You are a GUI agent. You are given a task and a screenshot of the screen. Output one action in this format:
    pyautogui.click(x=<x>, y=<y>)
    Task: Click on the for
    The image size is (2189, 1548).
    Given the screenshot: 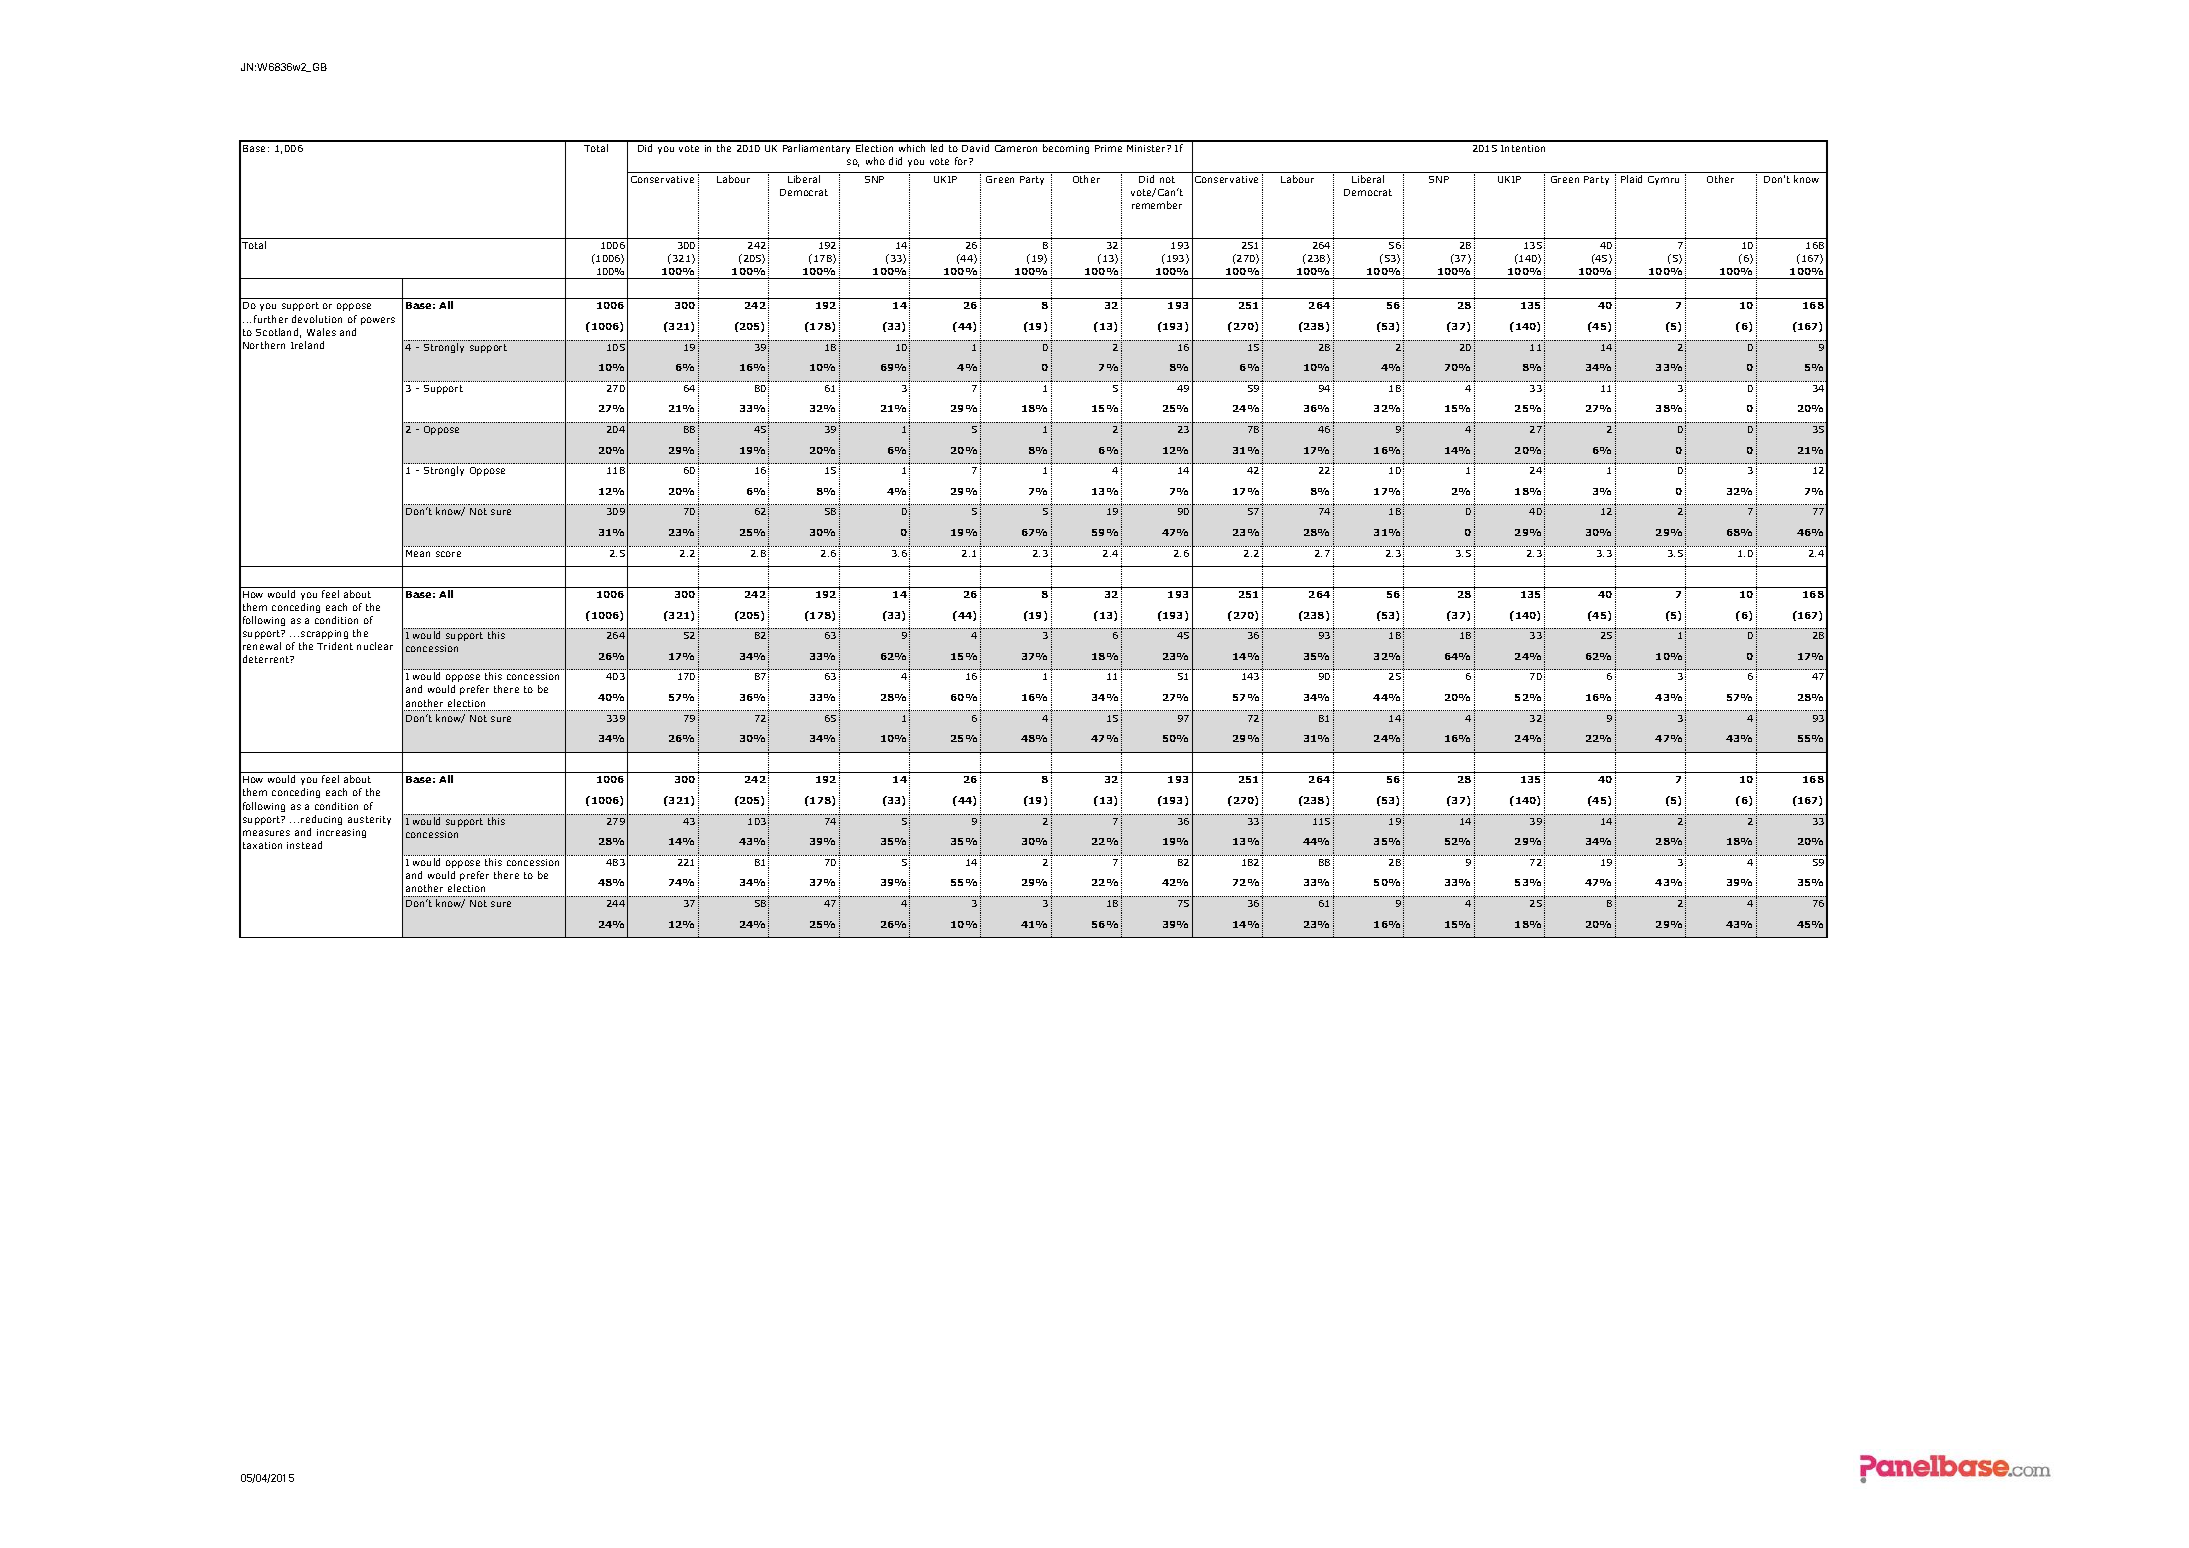 What is the action you would take?
    pyautogui.click(x=962, y=161)
